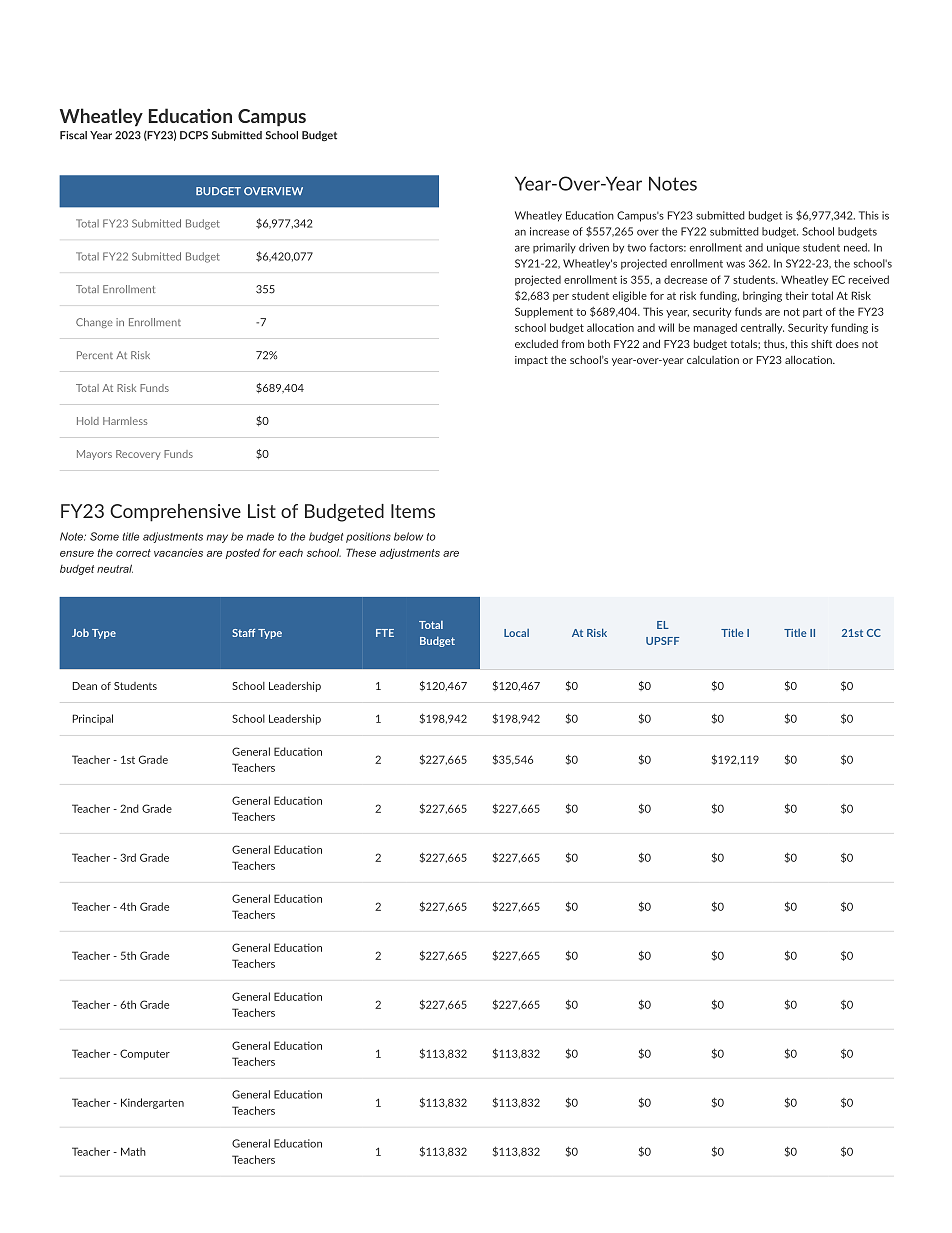  What do you see at coordinates (408, 536) in the page?
I see `below` at bounding box center [408, 536].
